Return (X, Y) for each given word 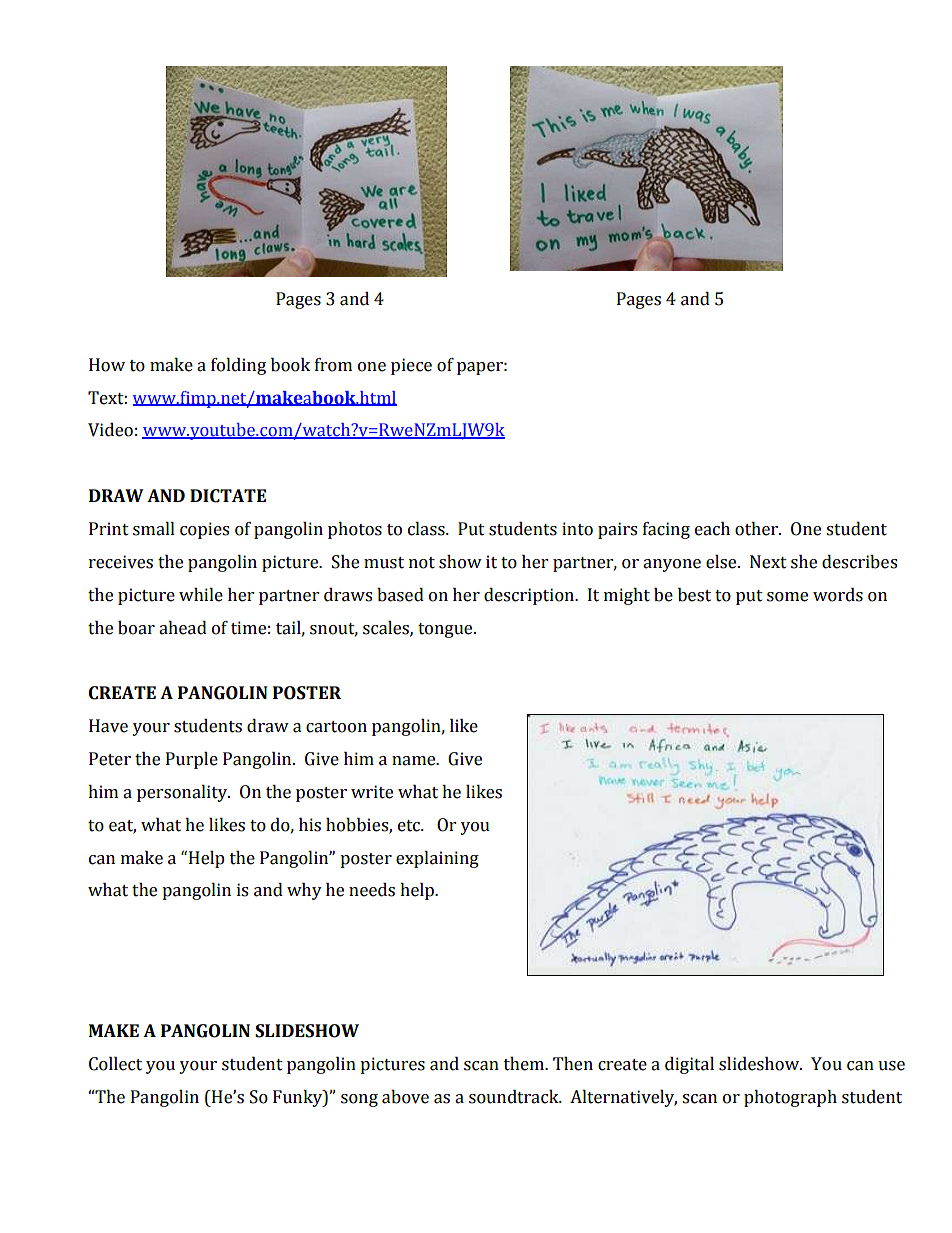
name (415, 761)
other (757, 529)
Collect (115, 1064)
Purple (192, 760)
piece (411, 366)
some (787, 597)
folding (238, 366)
